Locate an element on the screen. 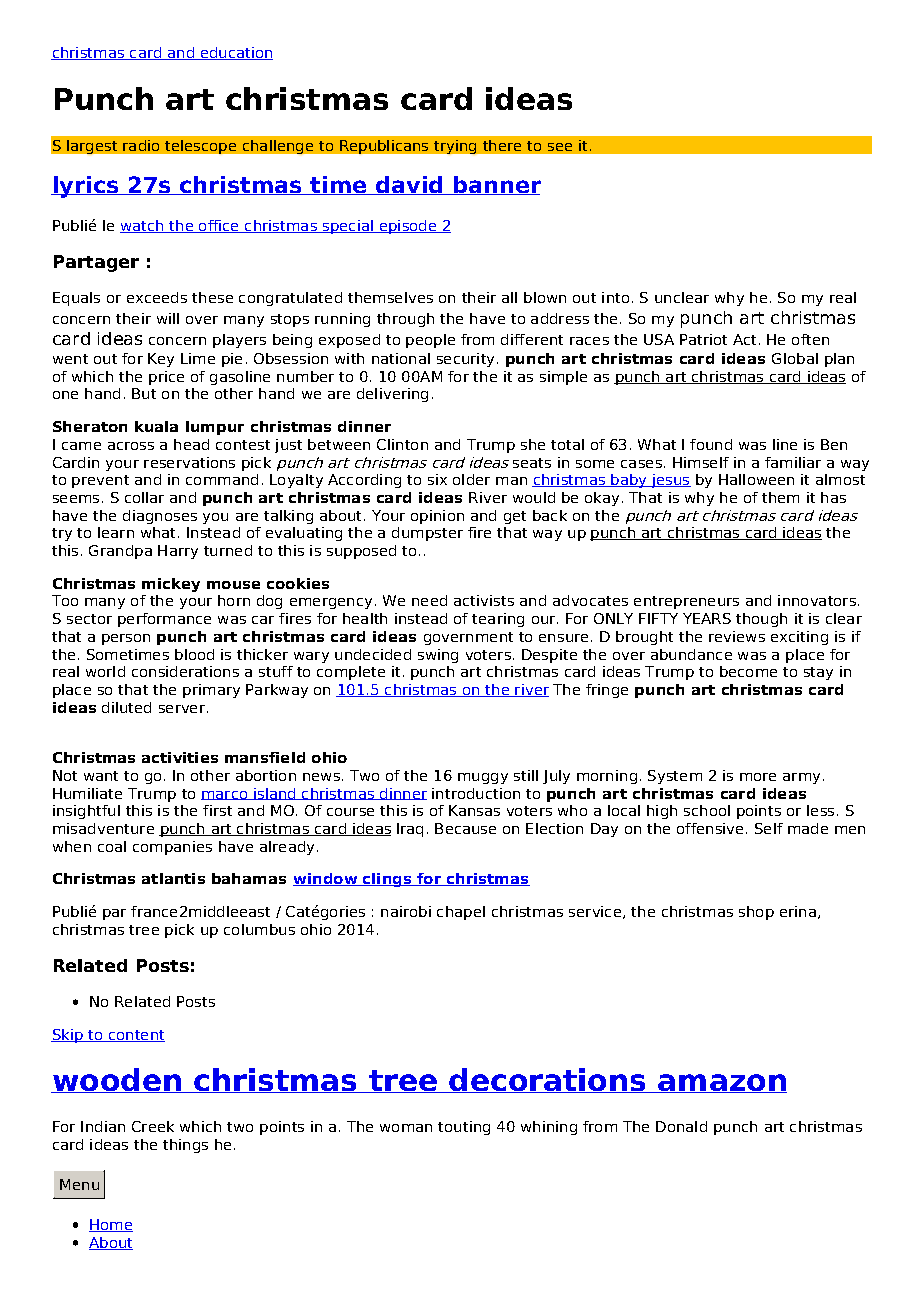 The width and height of the screenshot is (924, 1308). touting is located at coordinates (464, 1128).
